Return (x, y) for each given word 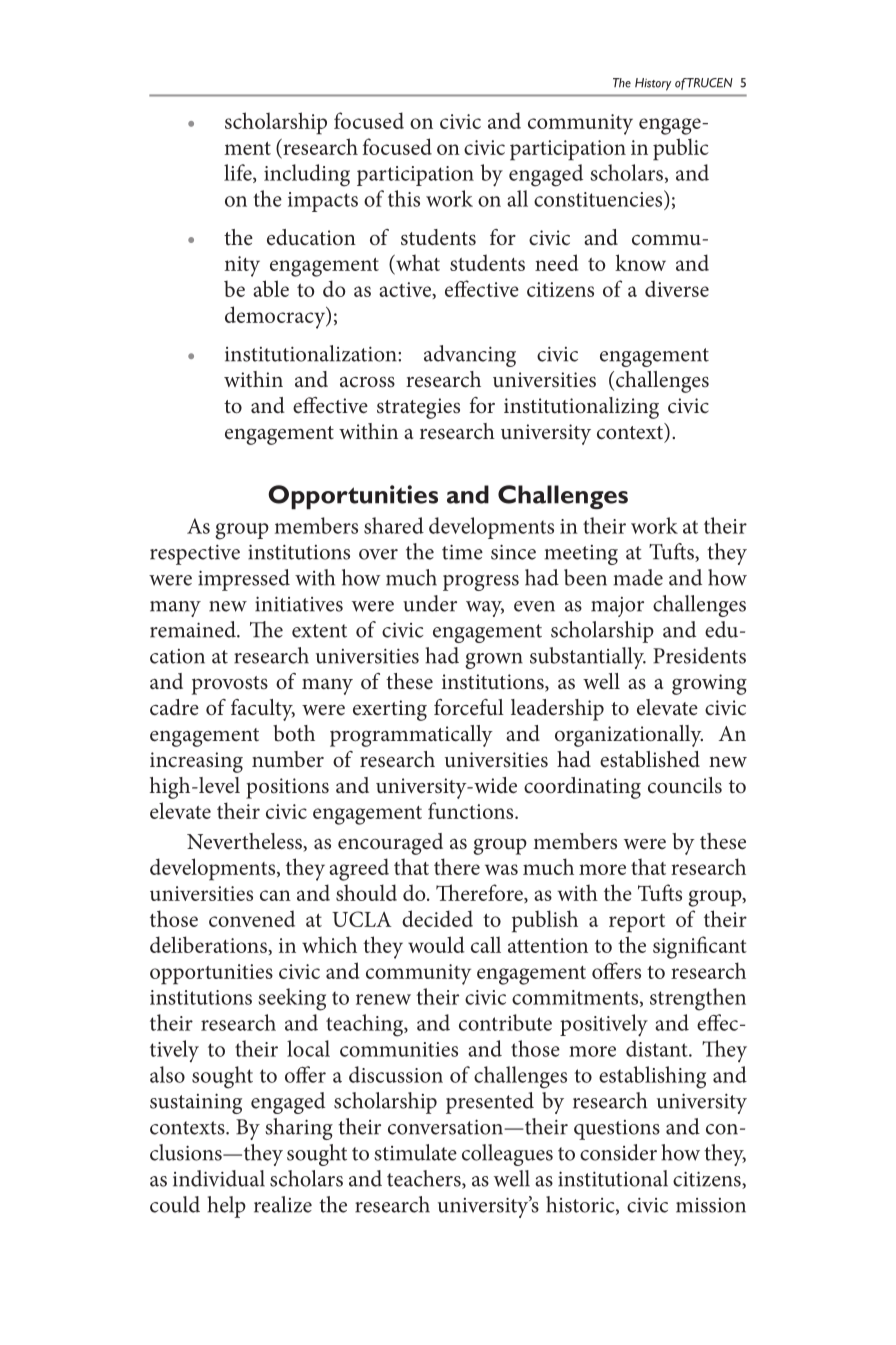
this (404, 198)
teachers (425, 1179)
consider (618, 1152)
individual (219, 1178)
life (239, 173)
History (653, 84)
